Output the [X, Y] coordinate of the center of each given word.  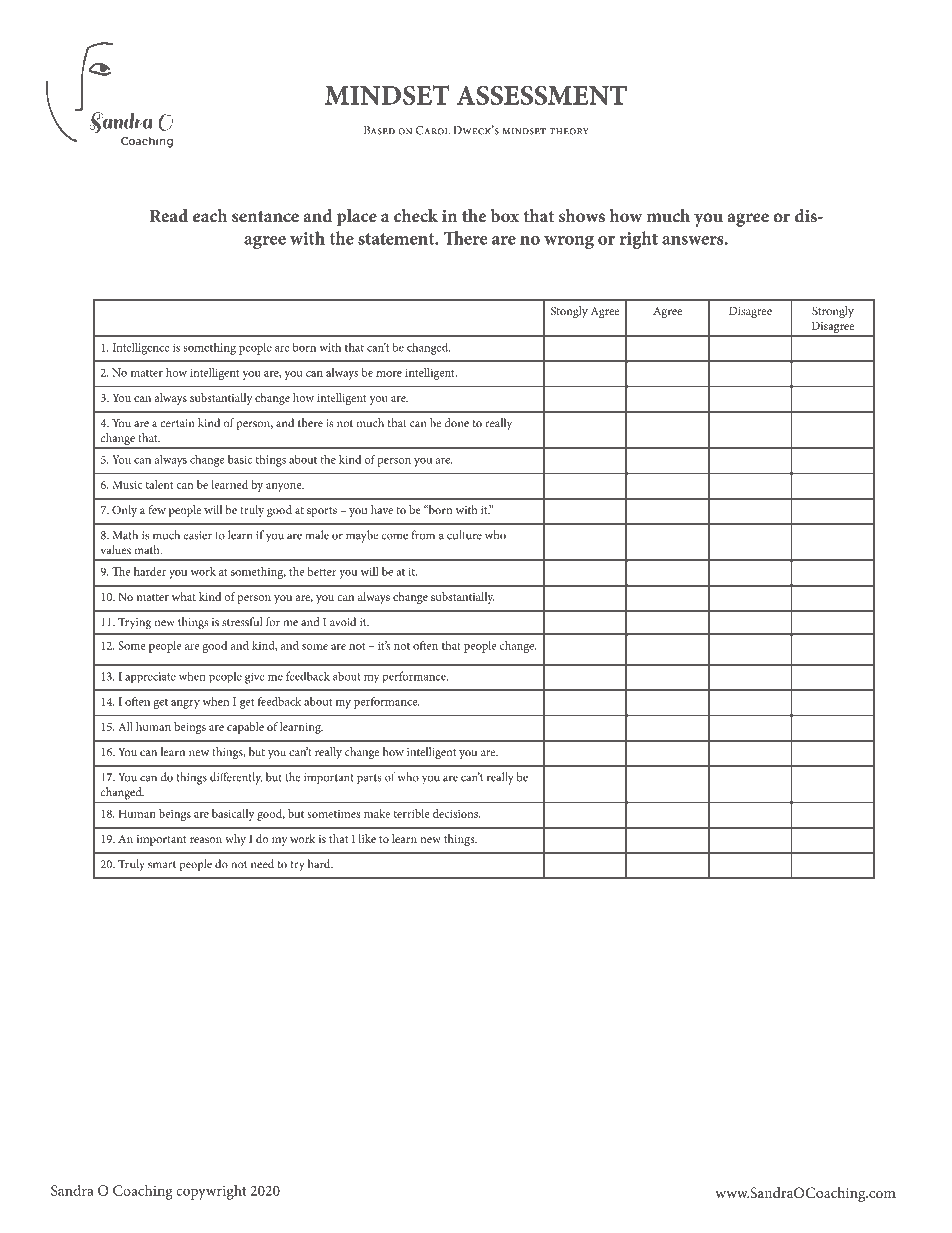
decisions [456, 813]
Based [379, 130]
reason [206, 840]
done [457, 423]
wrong [569, 242]
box [504, 216]
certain [177, 423]
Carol [433, 130]
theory [569, 131]
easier [198, 535]
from [423, 535]
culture [464, 535]
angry [185, 704]
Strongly [833, 312]
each [210, 216]
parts [369, 779]
